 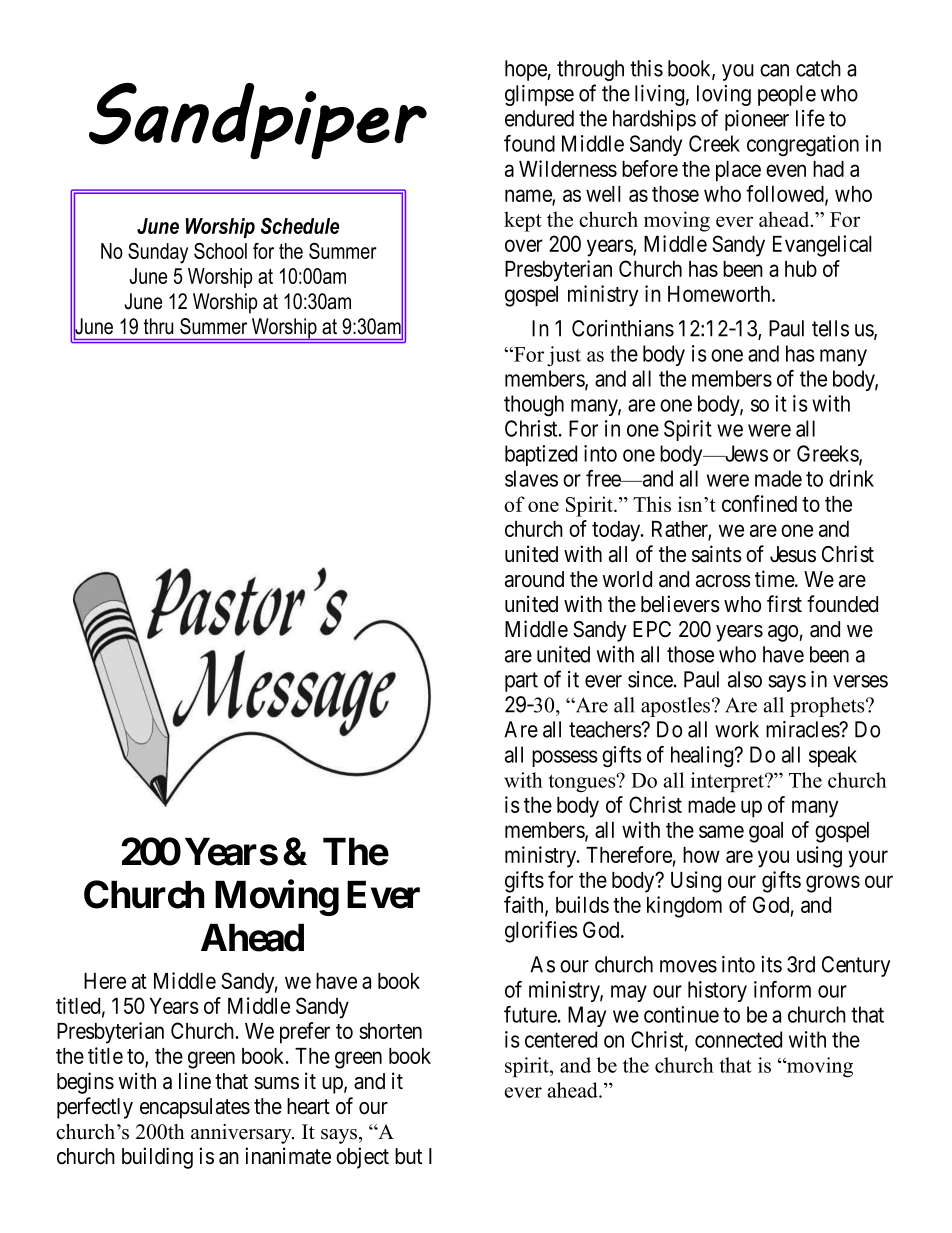 What do you see at coordinates (408, 1156) in the screenshot?
I see `but` at bounding box center [408, 1156].
